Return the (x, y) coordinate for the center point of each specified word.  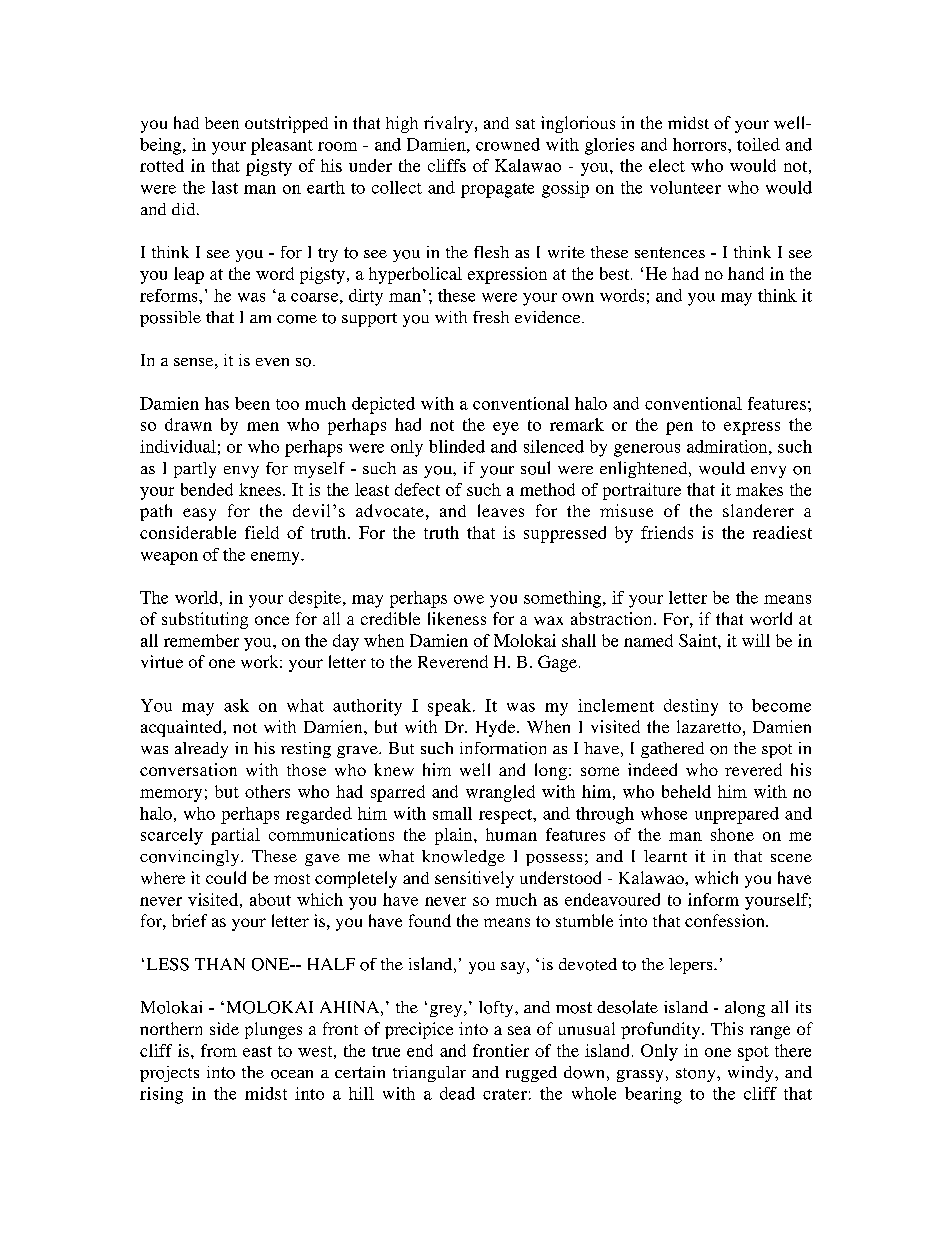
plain (455, 836)
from (219, 1050)
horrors (701, 144)
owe (469, 599)
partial (235, 836)
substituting (205, 620)
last (225, 187)
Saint (699, 640)
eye (506, 428)
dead (457, 1093)
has (217, 403)
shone (732, 834)
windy (752, 1074)
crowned (508, 144)
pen (679, 428)
